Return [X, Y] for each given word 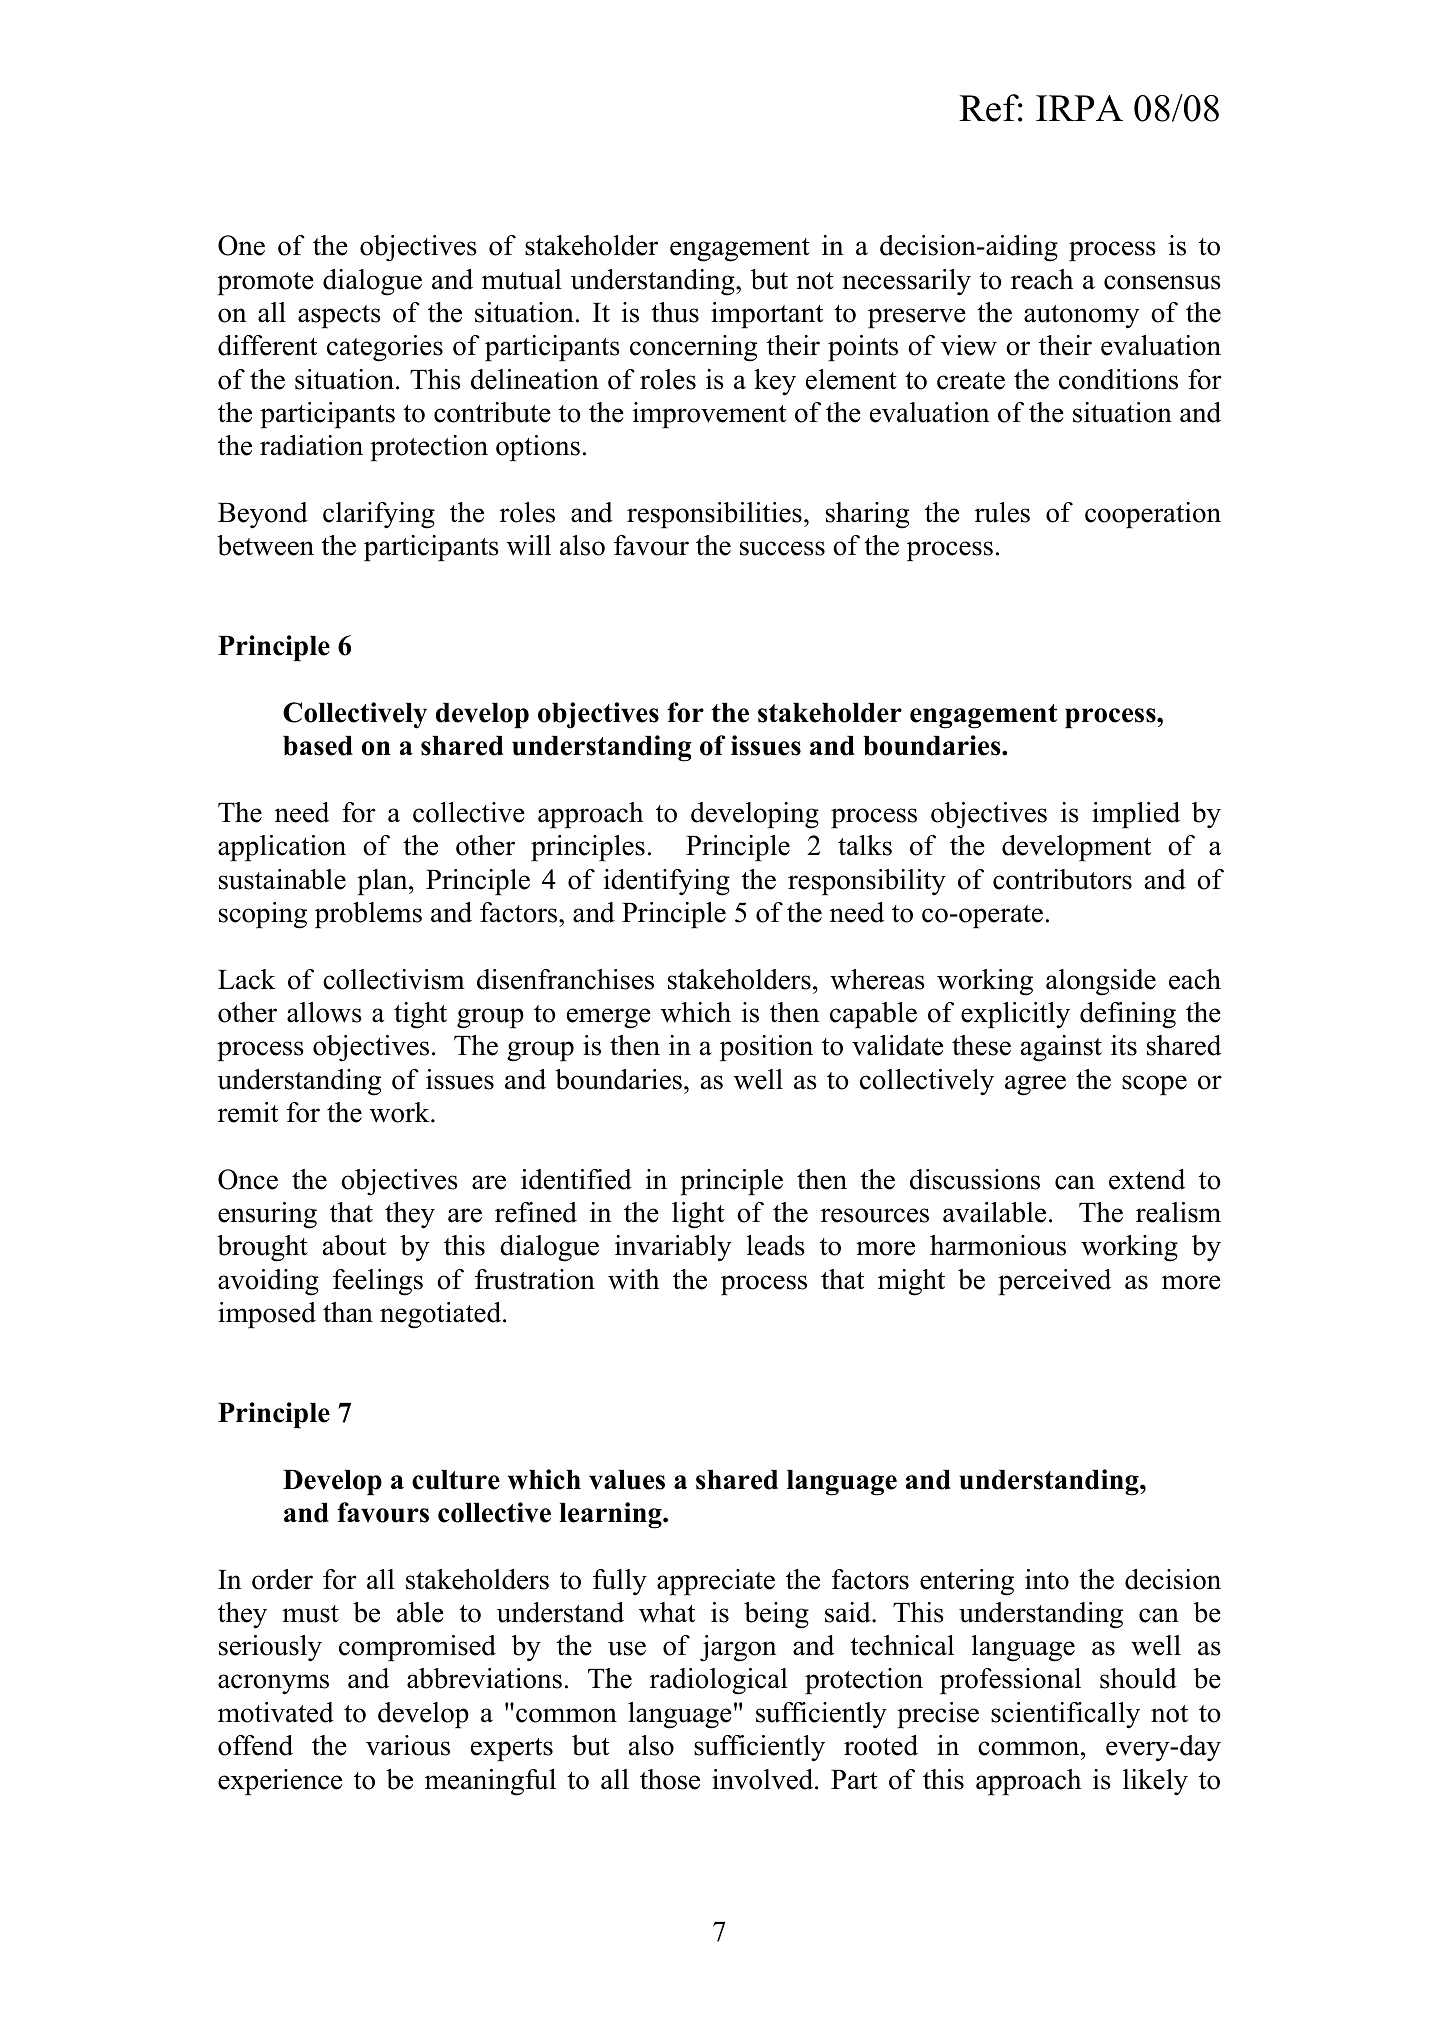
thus [675, 312]
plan [383, 882]
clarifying [379, 515]
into [1047, 1579]
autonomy [1081, 317]
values [627, 1480]
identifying [667, 882]
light [698, 1215]
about [354, 1245]
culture [456, 1480]
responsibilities [714, 515]
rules [1002, 512]
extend [1147, 1179]
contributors [1062, 879]
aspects [339, 317]
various [408, 1745]
